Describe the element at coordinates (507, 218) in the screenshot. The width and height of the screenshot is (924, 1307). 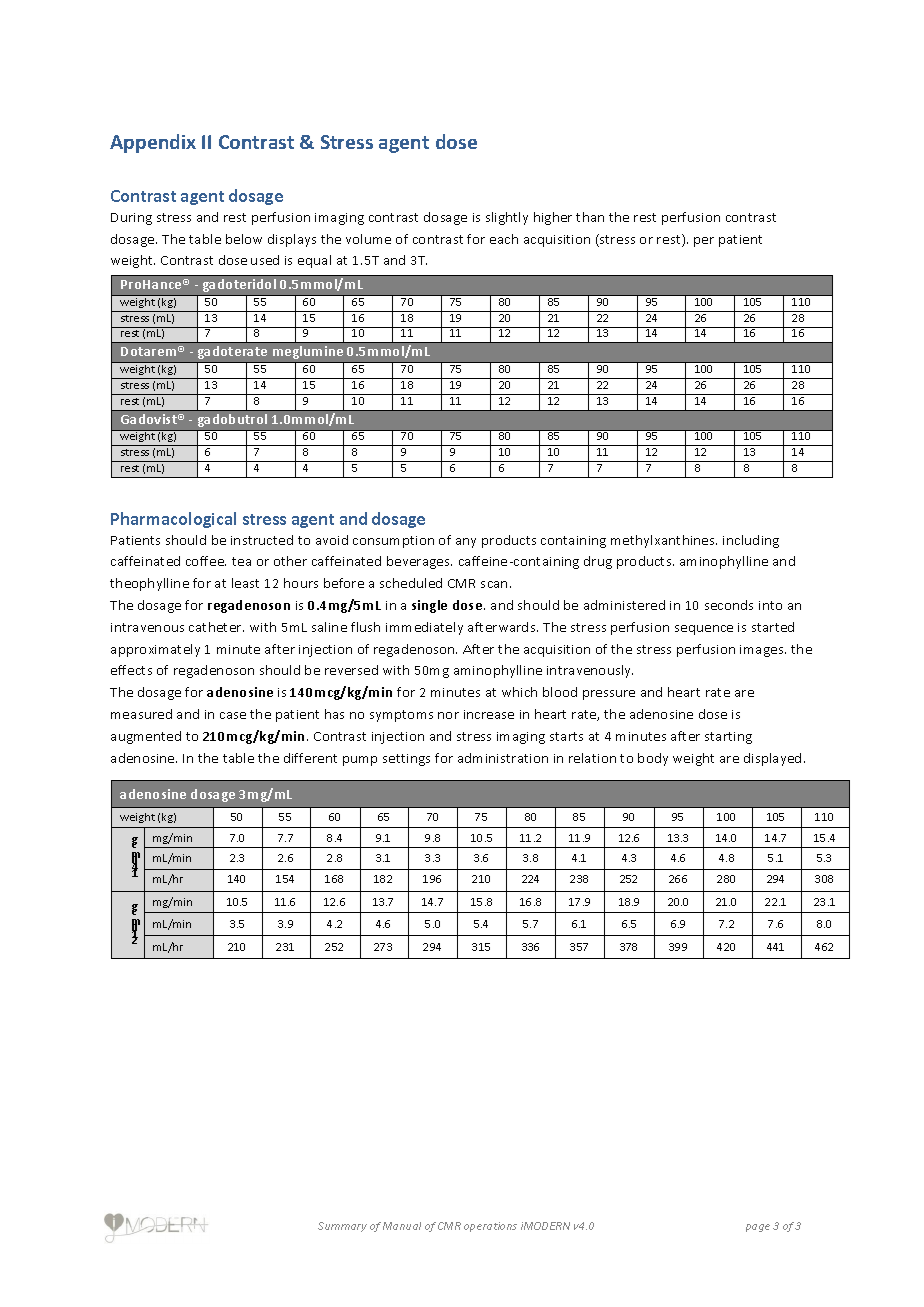
I see `slightly` at that location.
